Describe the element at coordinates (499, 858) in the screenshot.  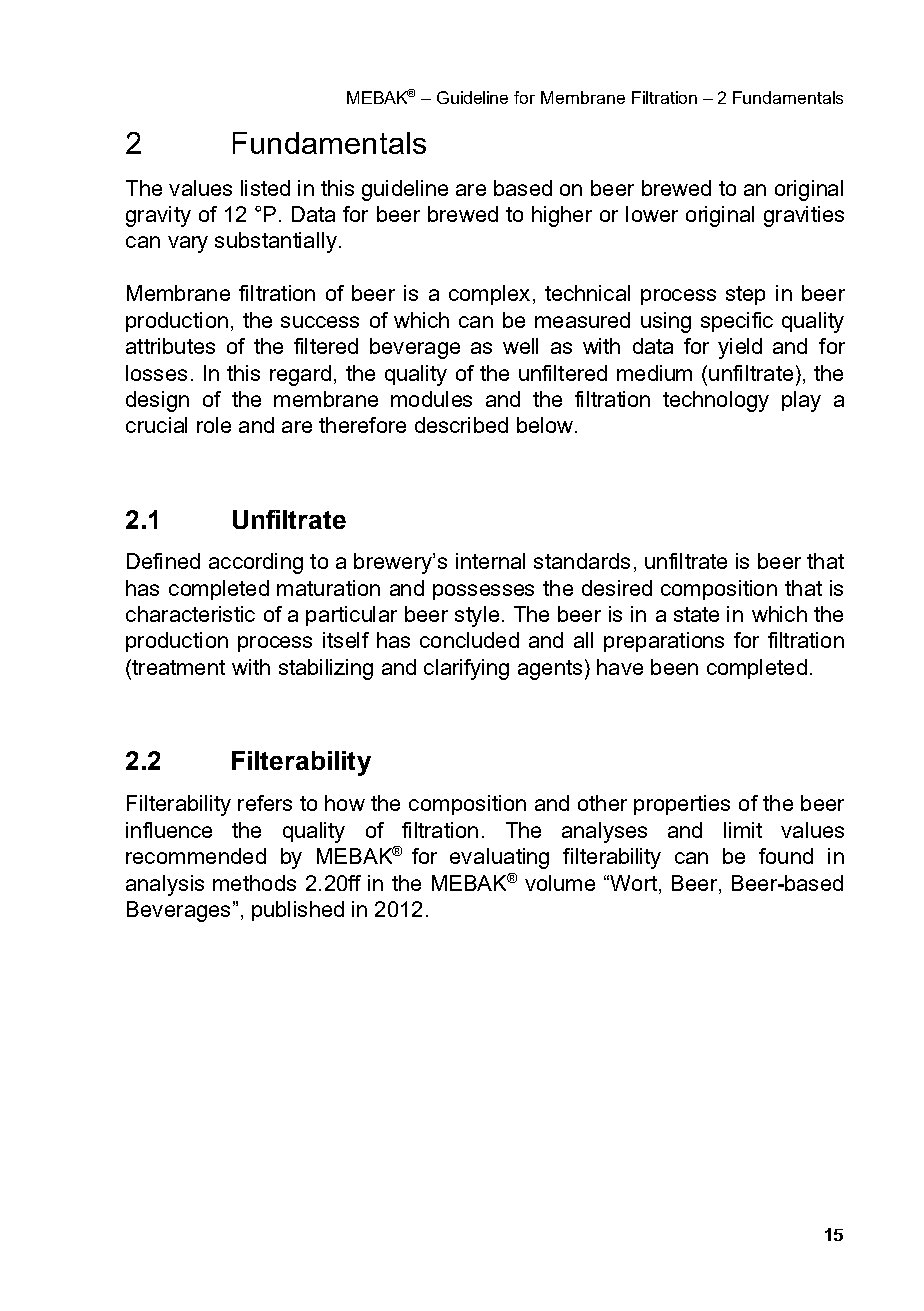
I see `evaluating` at that location.
